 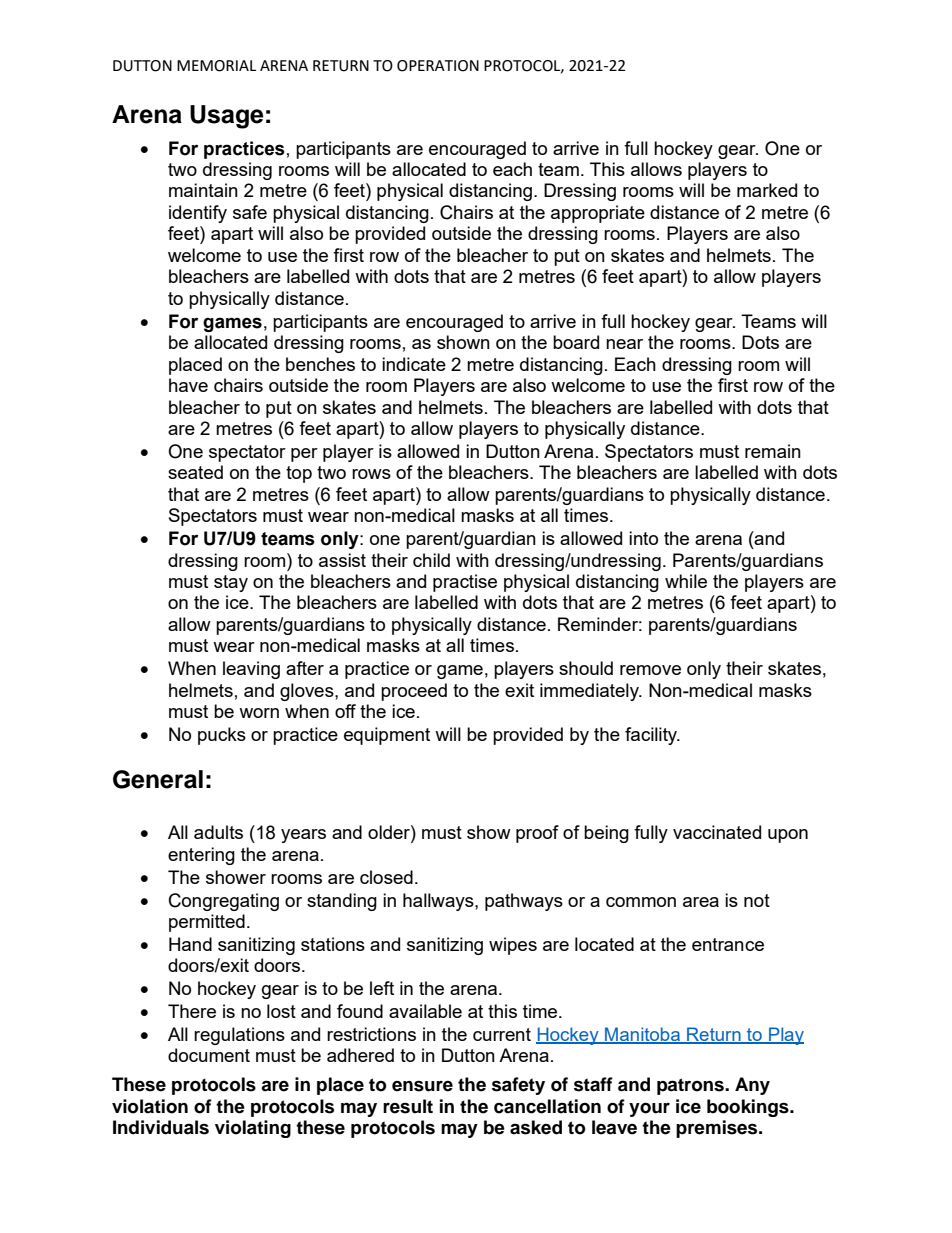 I want to click on indicate, so click(x=414, y=364).
